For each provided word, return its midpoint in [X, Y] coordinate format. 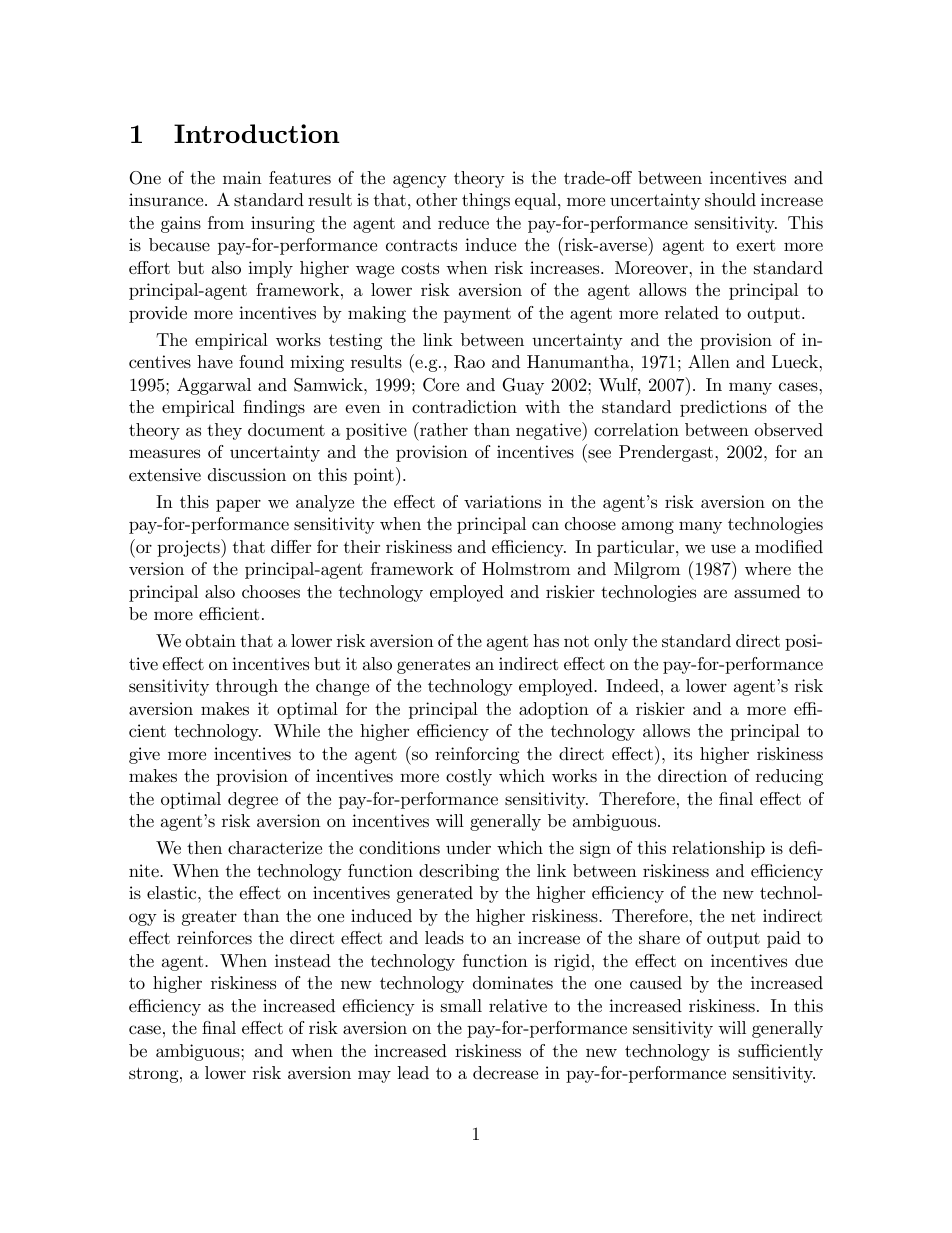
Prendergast [667, 453]
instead [303, 960]
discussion [247, 474]
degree [253, 800]
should [730, 200]
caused [656, 982]
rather [443, 429]
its [683, 753]
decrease [505, 1073]
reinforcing [477, 755]
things [486, 201]
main [242, 177]
